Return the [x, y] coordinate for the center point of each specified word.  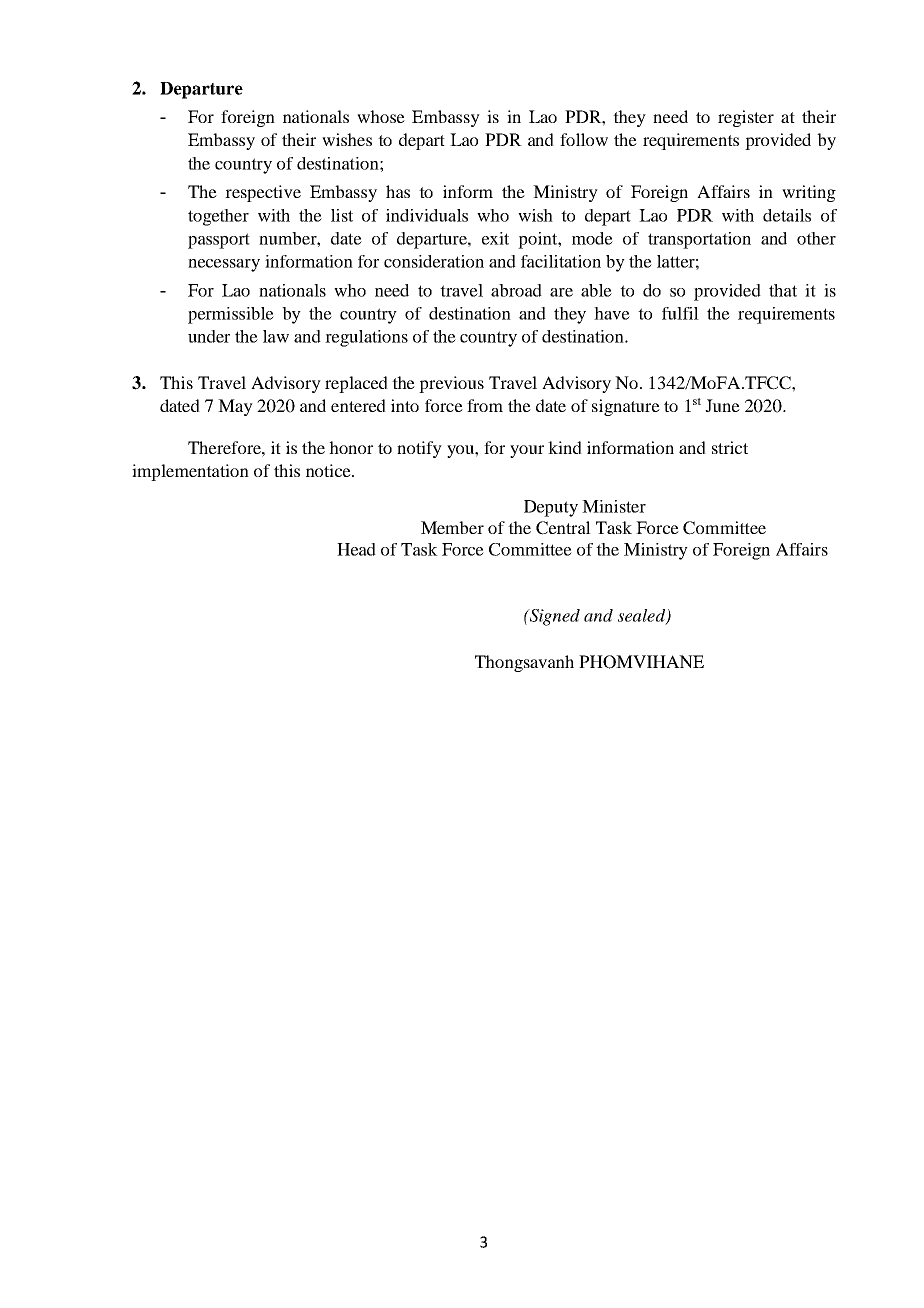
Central [563, 528]
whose [381, 116]
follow [584, 139]
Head [356, 549]
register [746, 118]
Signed [553, 617]
